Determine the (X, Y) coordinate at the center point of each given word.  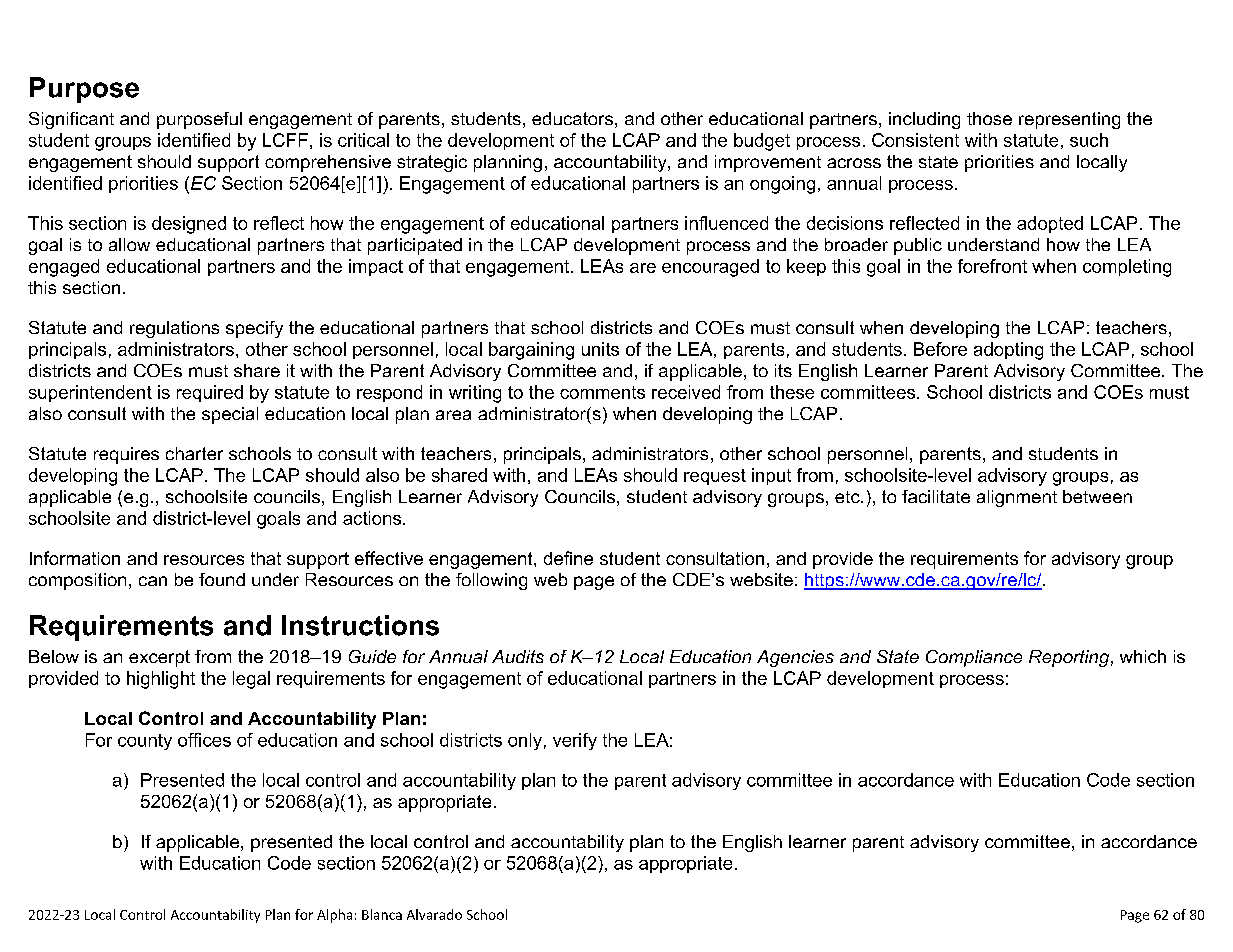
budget (762, 142)
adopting (1008, 351)
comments (602, 392)
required (210, 393)
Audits (518, 656)
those (989, 118)
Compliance (974, 658)
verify (575, 741)
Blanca (382, 914)
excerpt (159, 658)
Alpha (334, 916)
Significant (71, 120)
